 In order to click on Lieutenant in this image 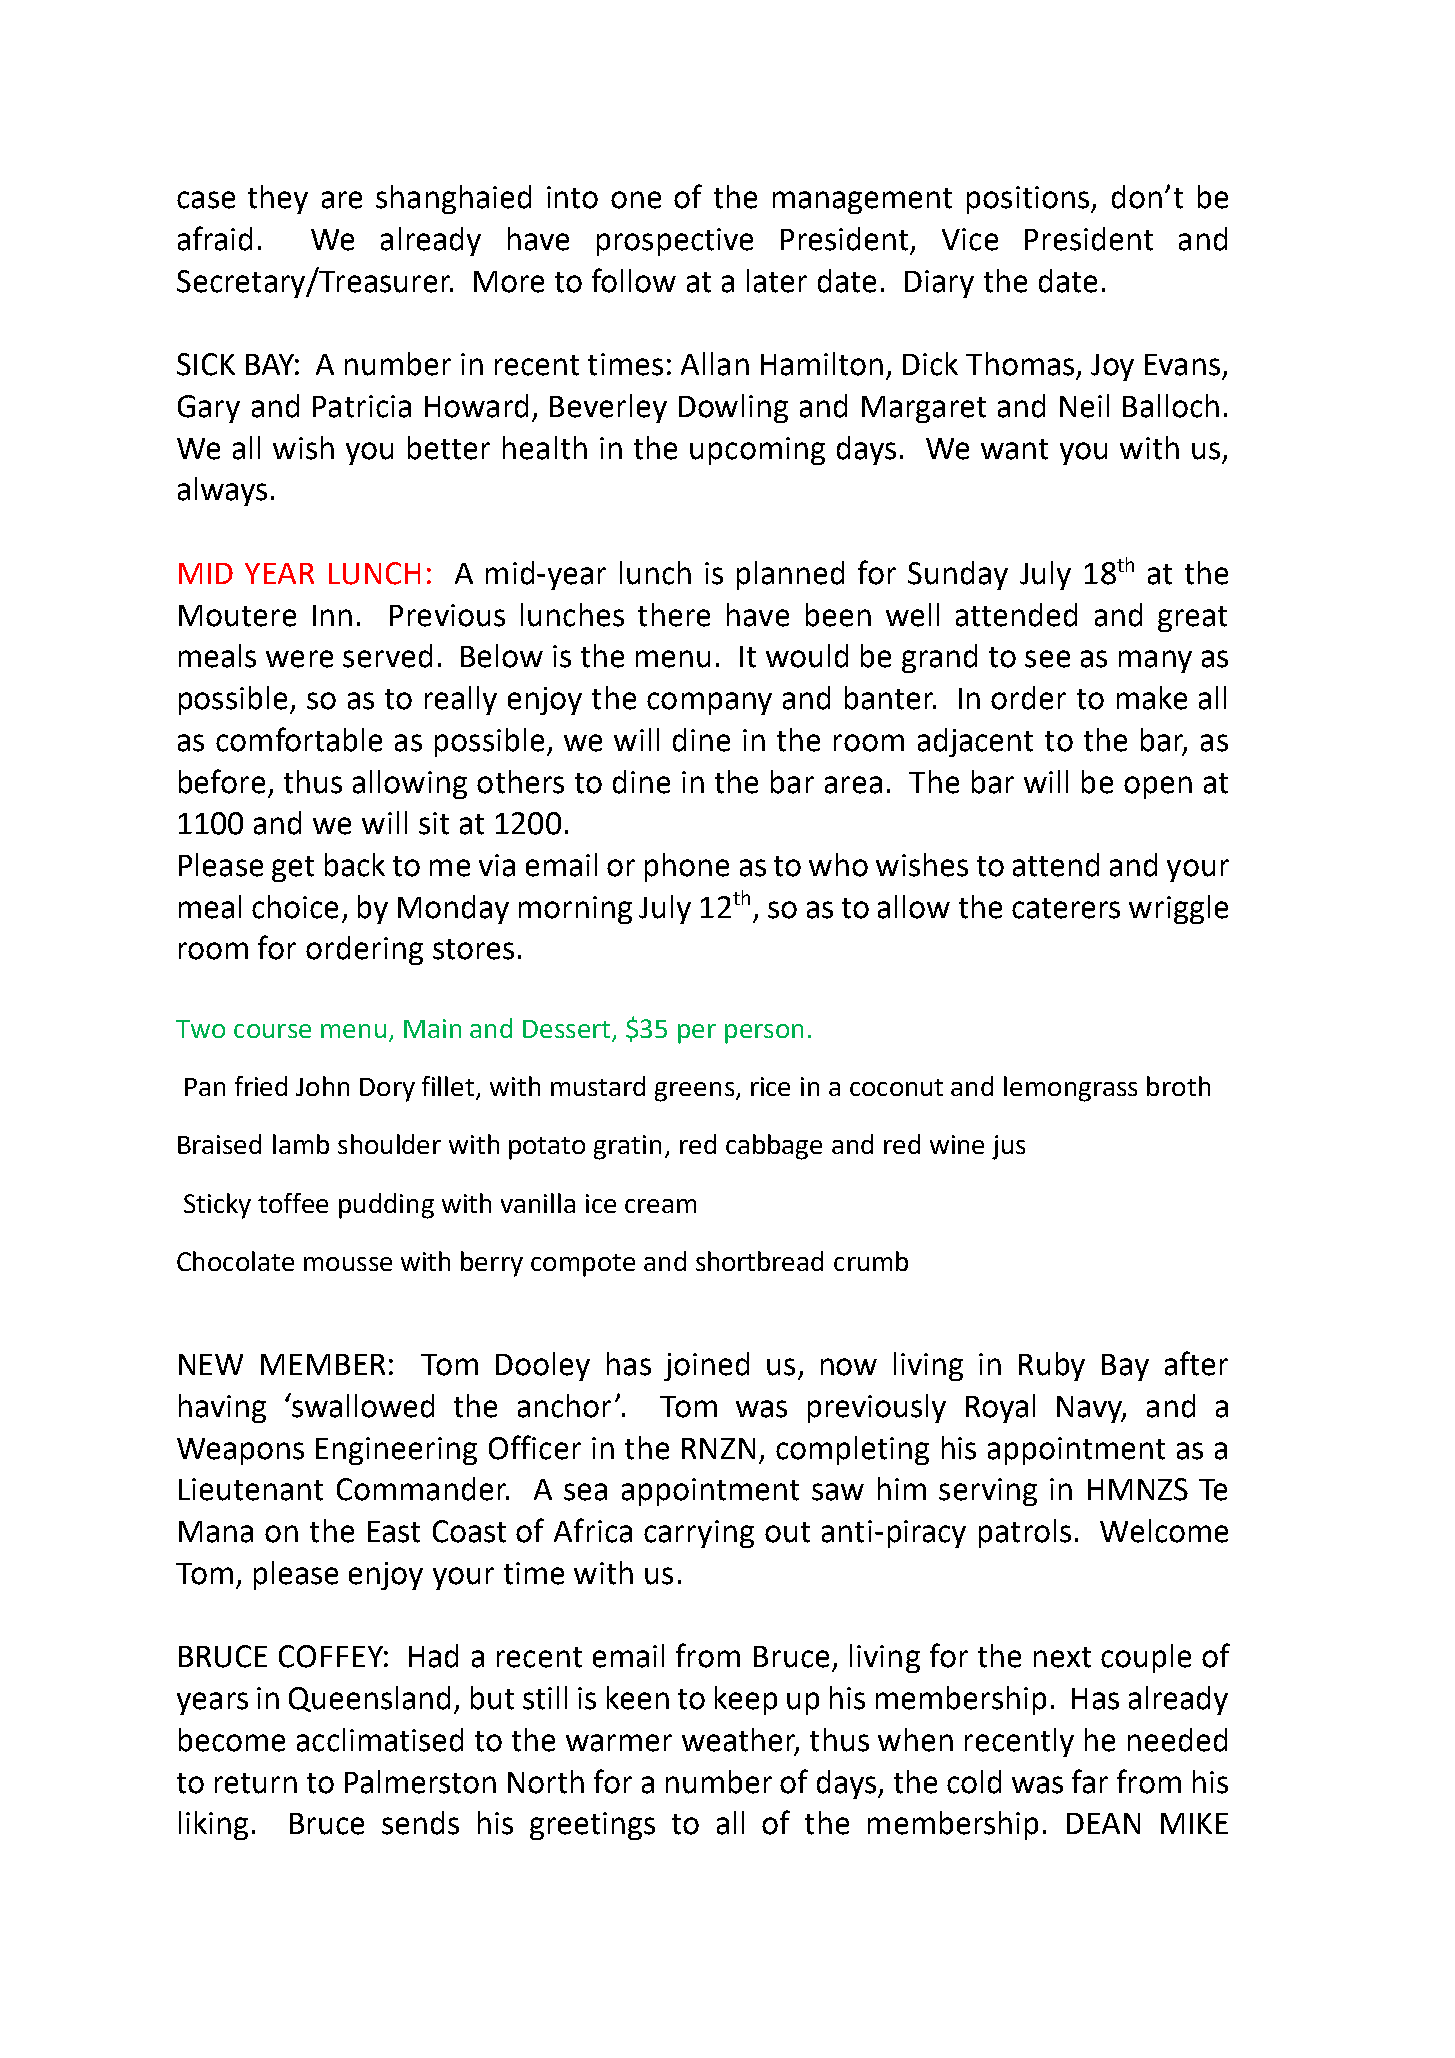, I will do `click(251, 1489)`.
